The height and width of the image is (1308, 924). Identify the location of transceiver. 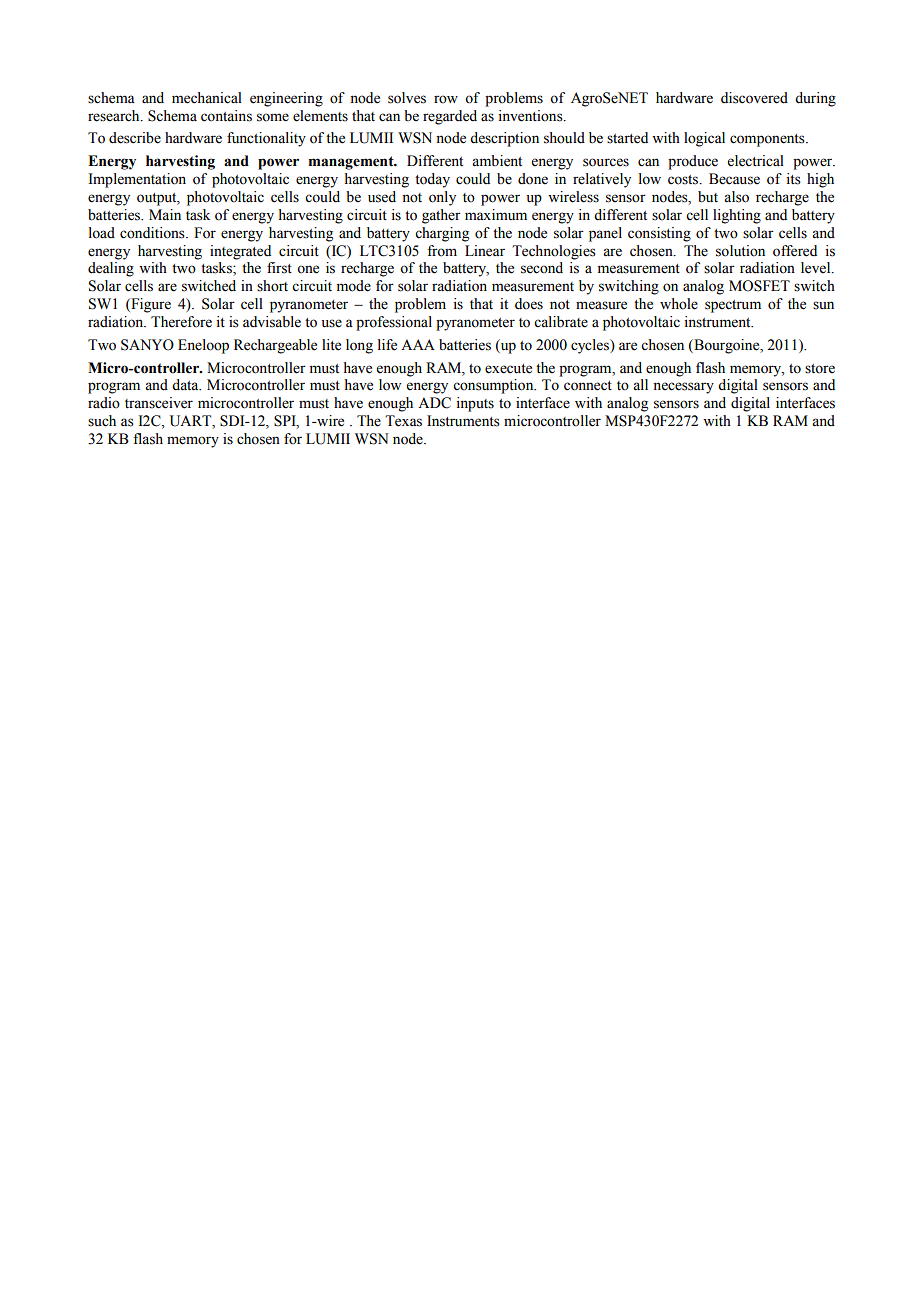
(159, 403).
